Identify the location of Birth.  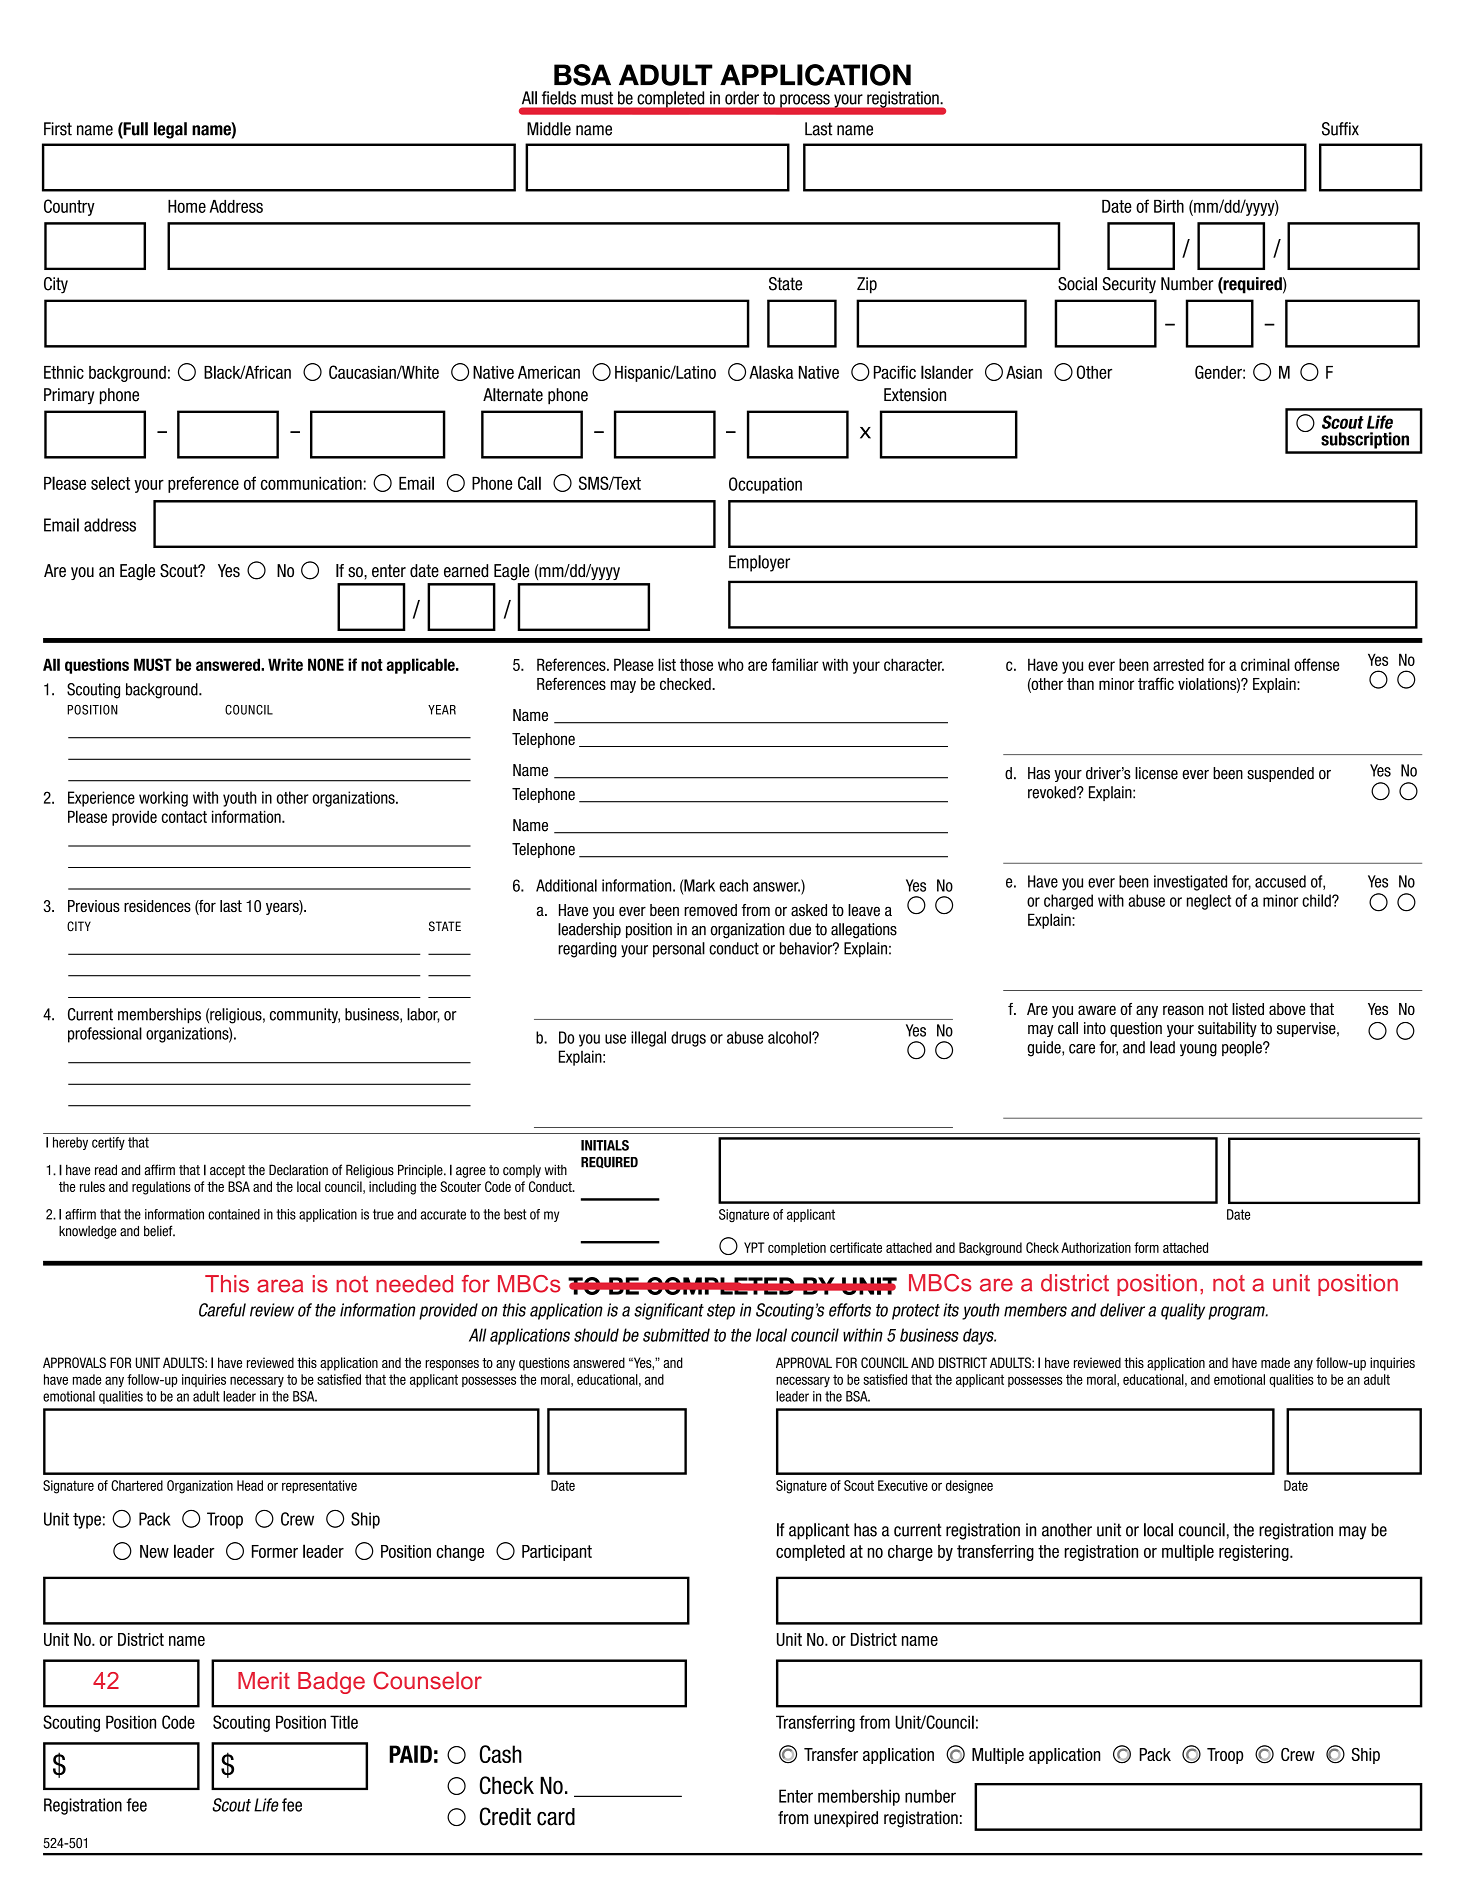
(1169, 206).
